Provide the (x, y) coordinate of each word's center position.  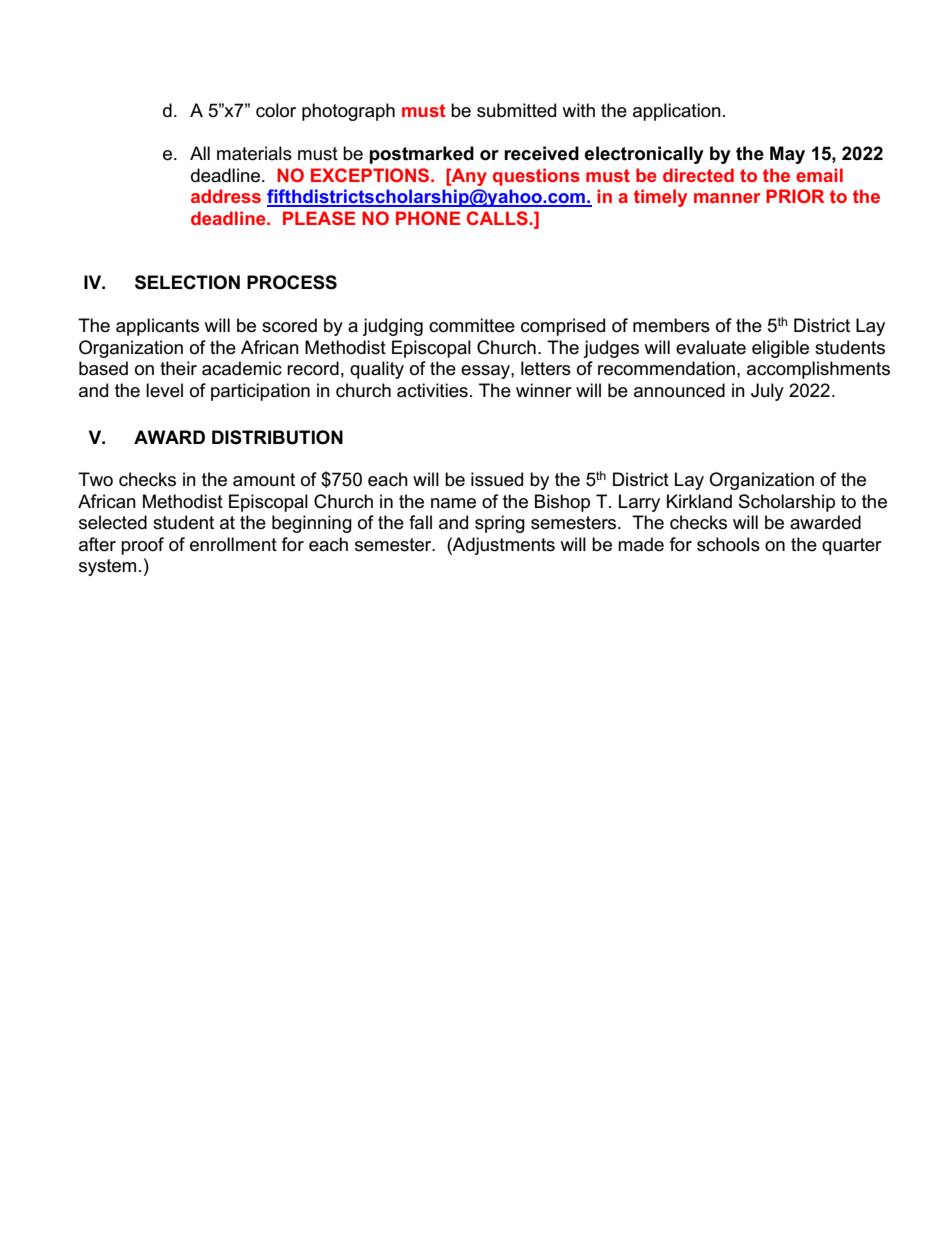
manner (727, 198)
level (164, 390)
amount (264, 480)
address (226, 196)
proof (142, 546)
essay (486, 372)
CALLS (498, 218)
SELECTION (187, 282)
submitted (516, 110)
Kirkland (699, 501)
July (767, 392)
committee (472, 325)
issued (497, 479)
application (677, 112)
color (276, 110)
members (671, 325)
